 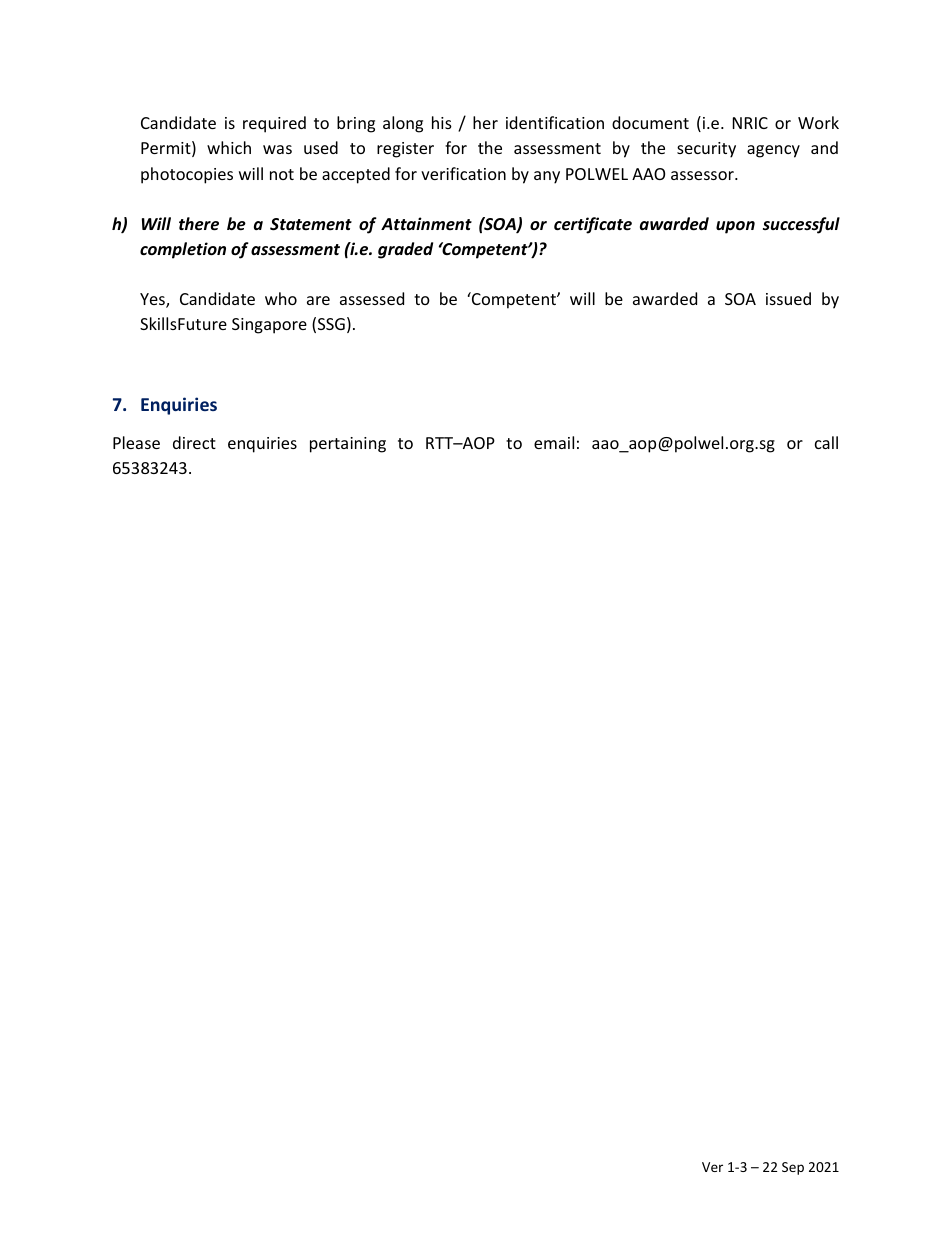 I want to click on are, so click(x=318, y=300).
